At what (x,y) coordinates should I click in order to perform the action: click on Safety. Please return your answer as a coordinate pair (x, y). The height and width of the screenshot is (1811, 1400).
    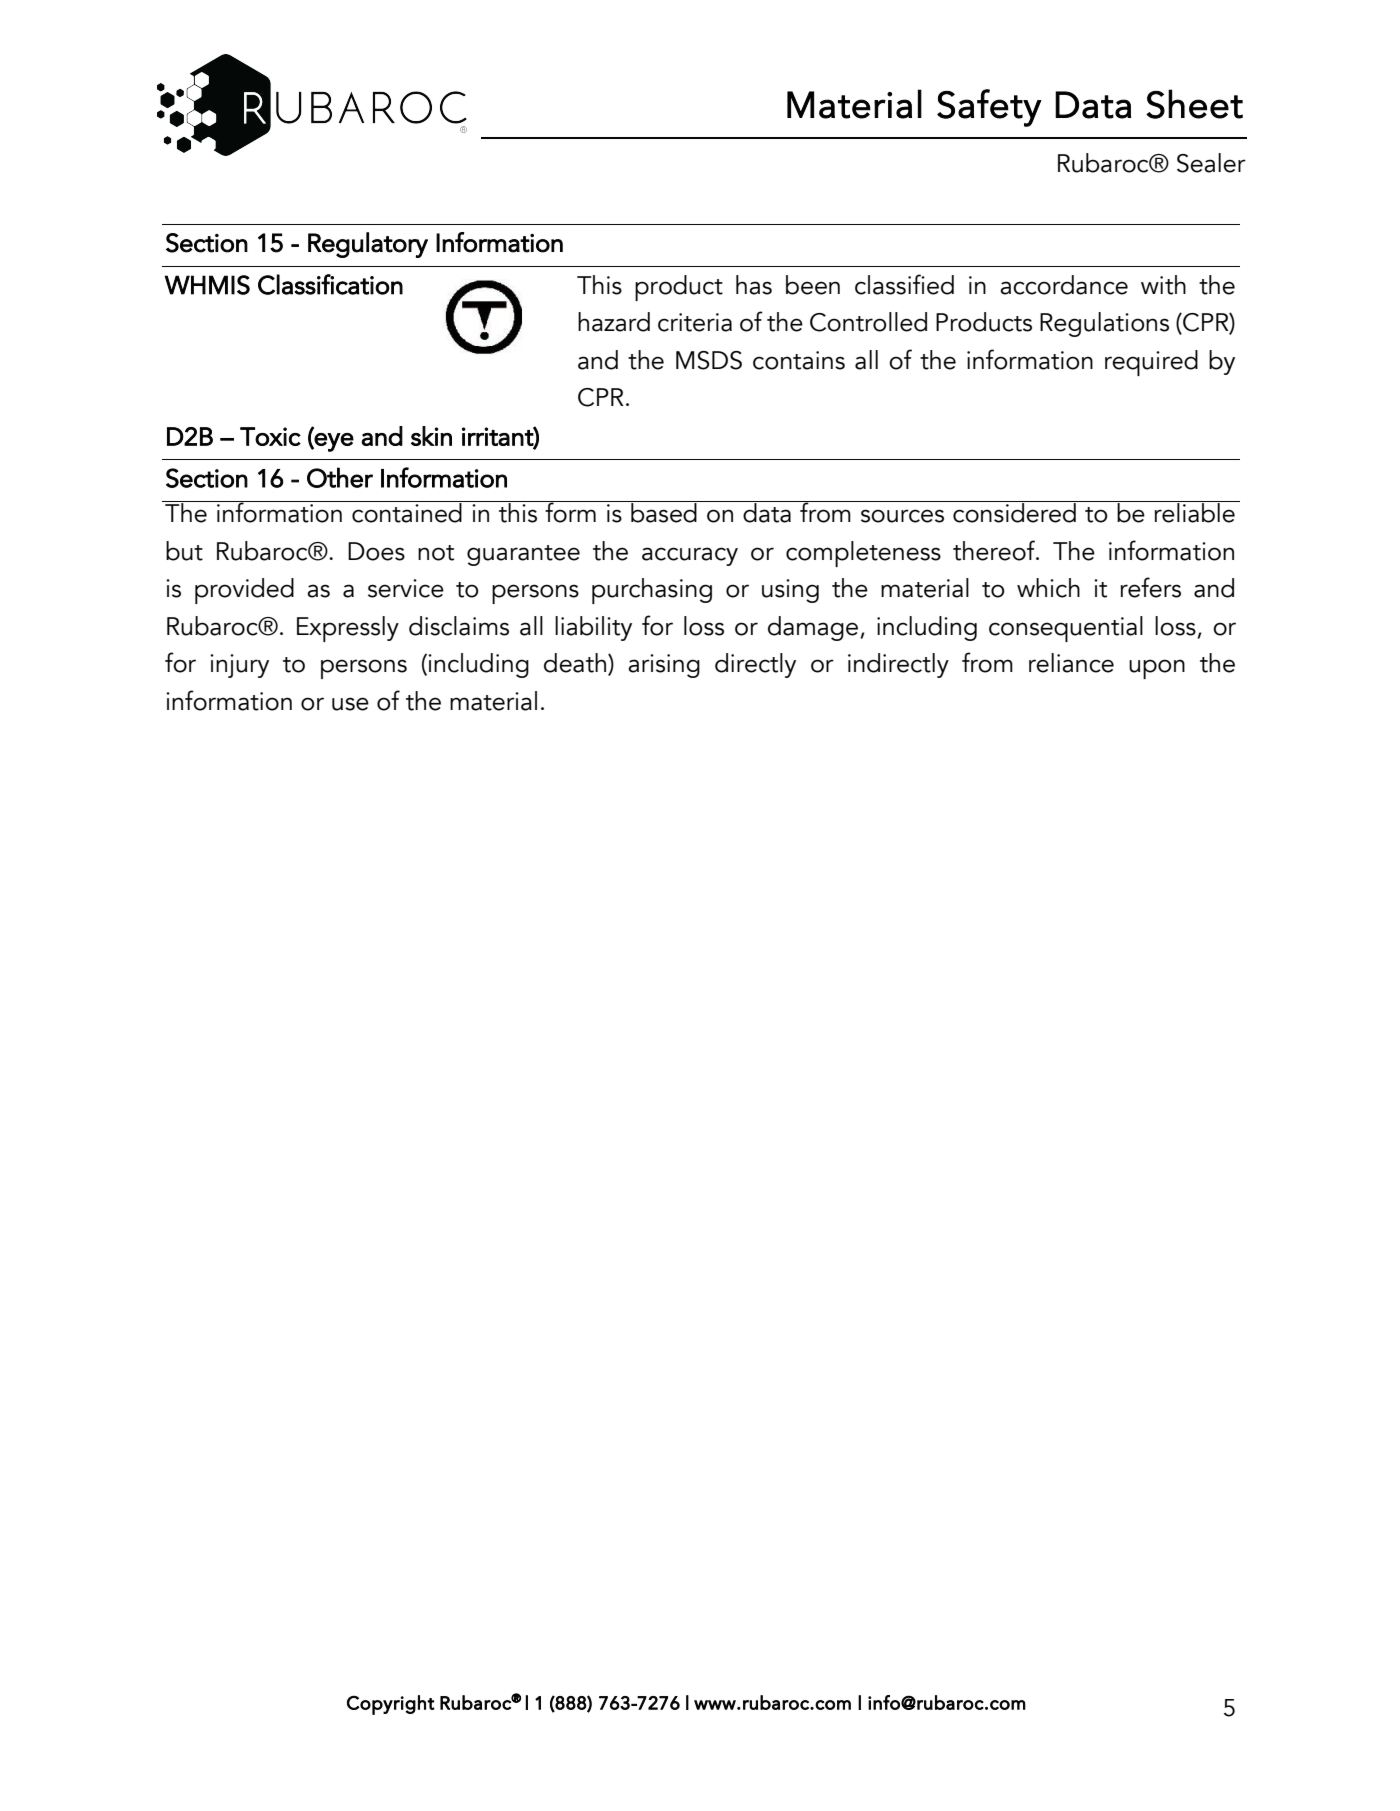
    Looking at the image, I should click on (989, 108).
